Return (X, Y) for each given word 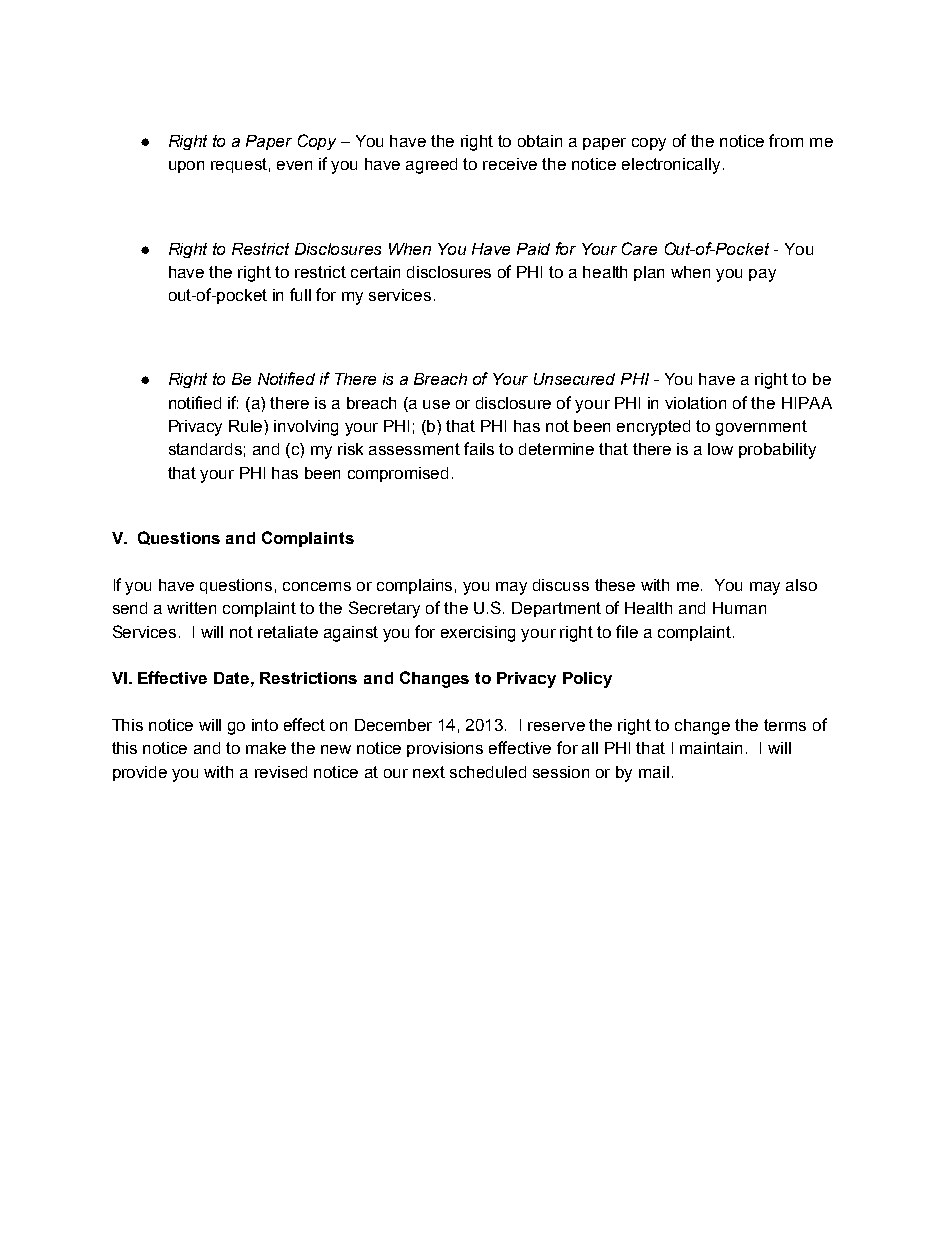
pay (762, 275)
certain (375, 272)
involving (306, 428)
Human (739, 608)
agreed (431, 166)
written (191, 608)
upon (186, 167)
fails (479, 448)
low (720, 449)
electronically (671, 166)
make (266, 748)
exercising (478, 634)
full (300, 294)
